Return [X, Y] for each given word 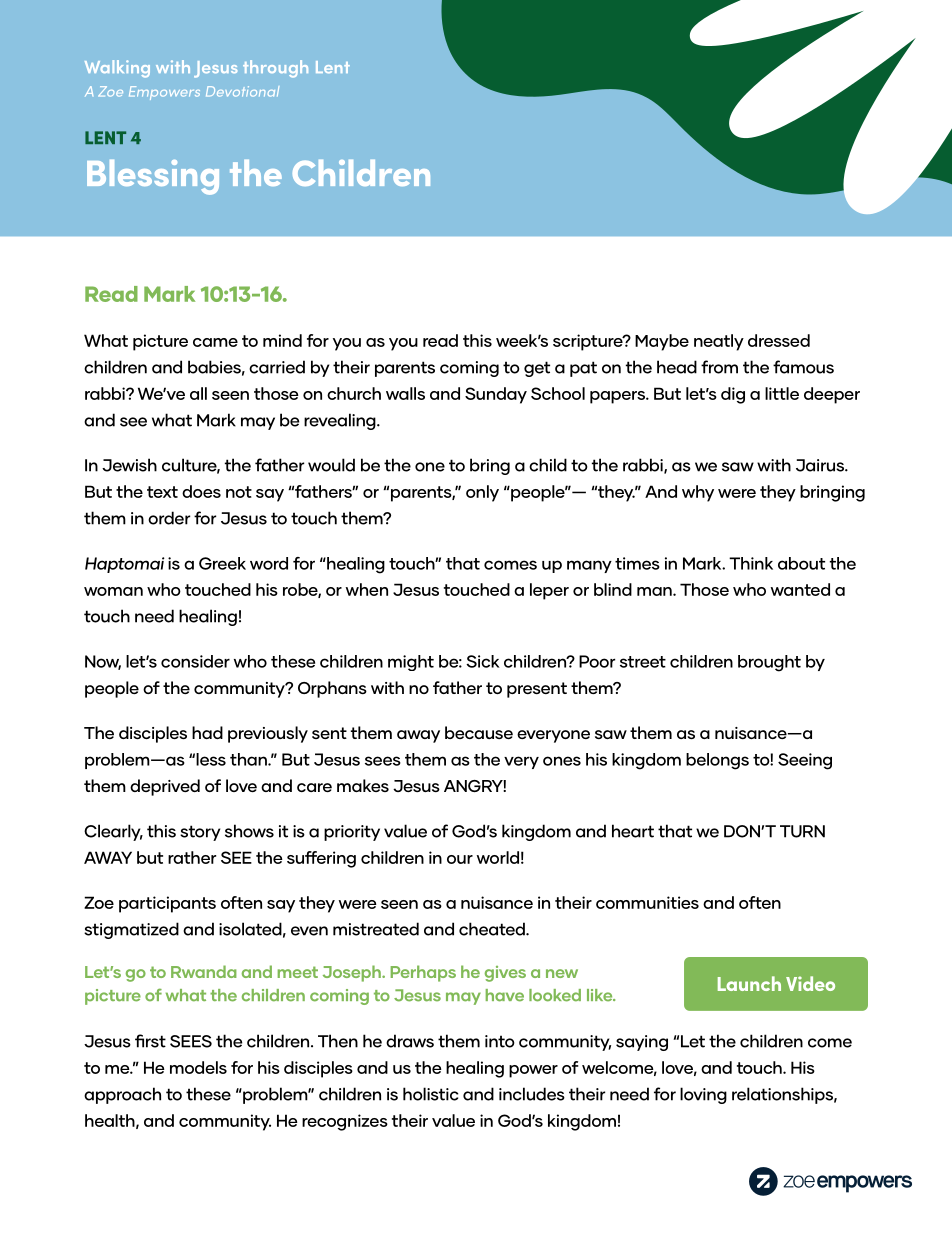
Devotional [242, 91]
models [198, 1067]
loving [703, 1095]
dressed [779, 340]
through [275, 69]
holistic [431, 1094]
